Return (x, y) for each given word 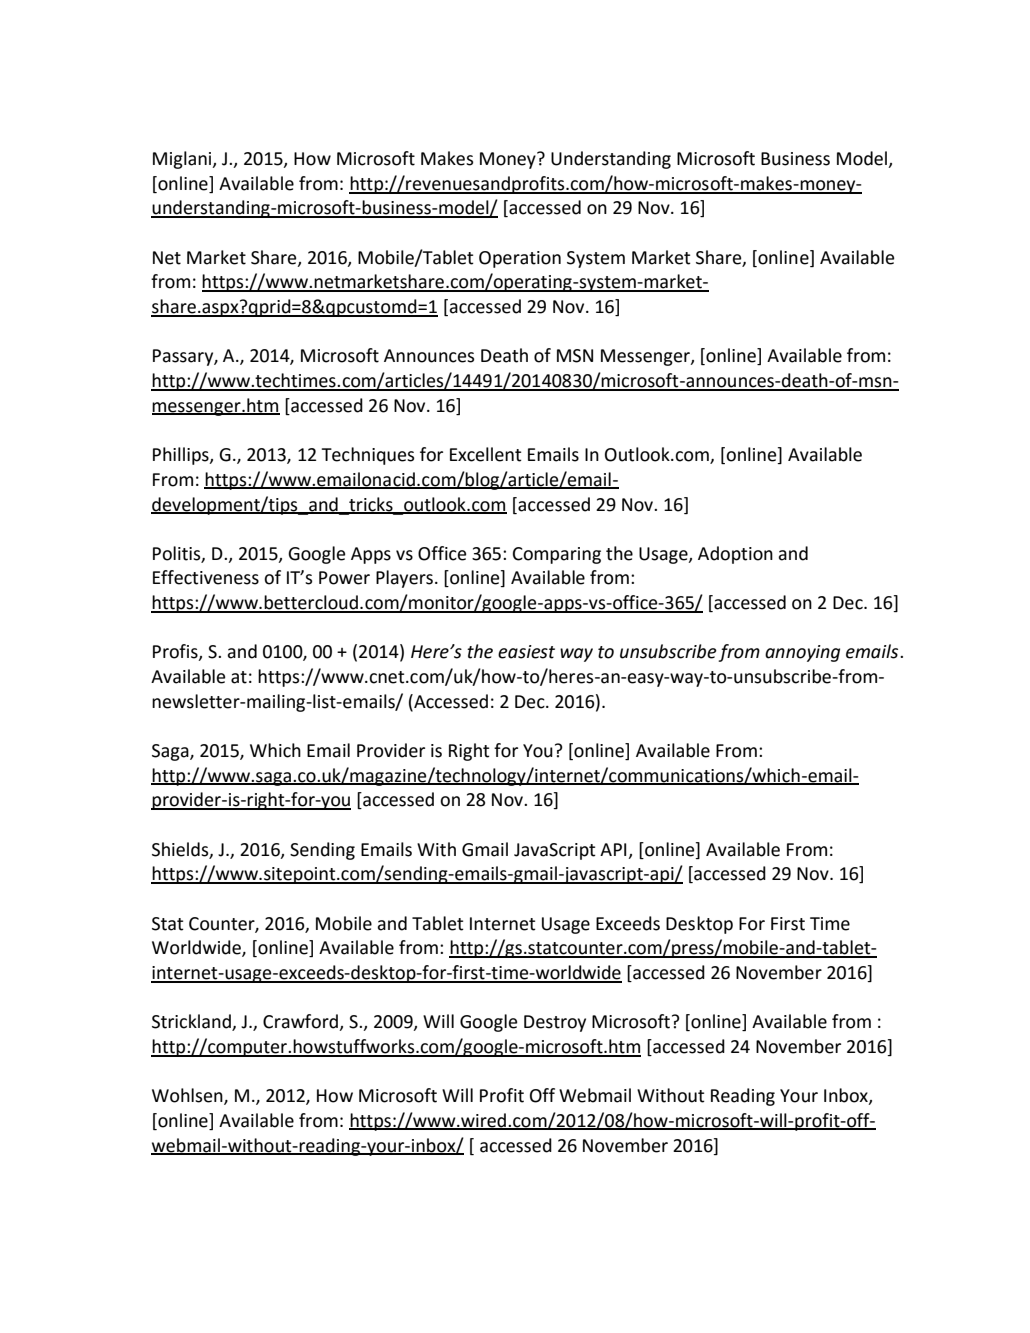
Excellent (486, 454)
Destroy (555, 1023)
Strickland (192, 1022)
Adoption (735, 555)
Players (404, 579)
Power (344, 578)
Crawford (301, 1022)
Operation (520, 259)
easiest (526, 652)
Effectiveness (206, 577)
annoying (802, 653)
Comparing (557, 555)
